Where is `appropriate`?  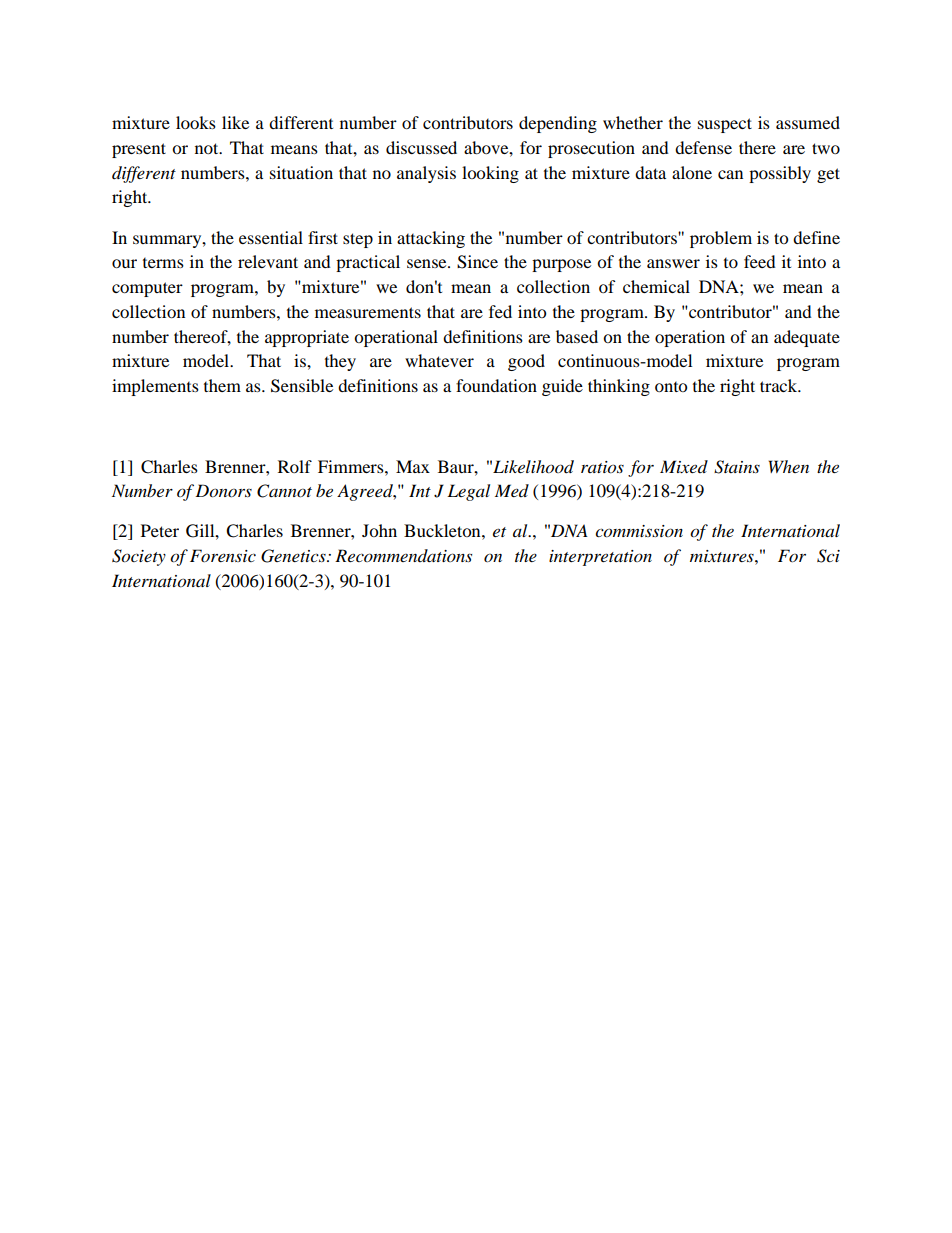
appropriate is located at coordinates (307, 338).
